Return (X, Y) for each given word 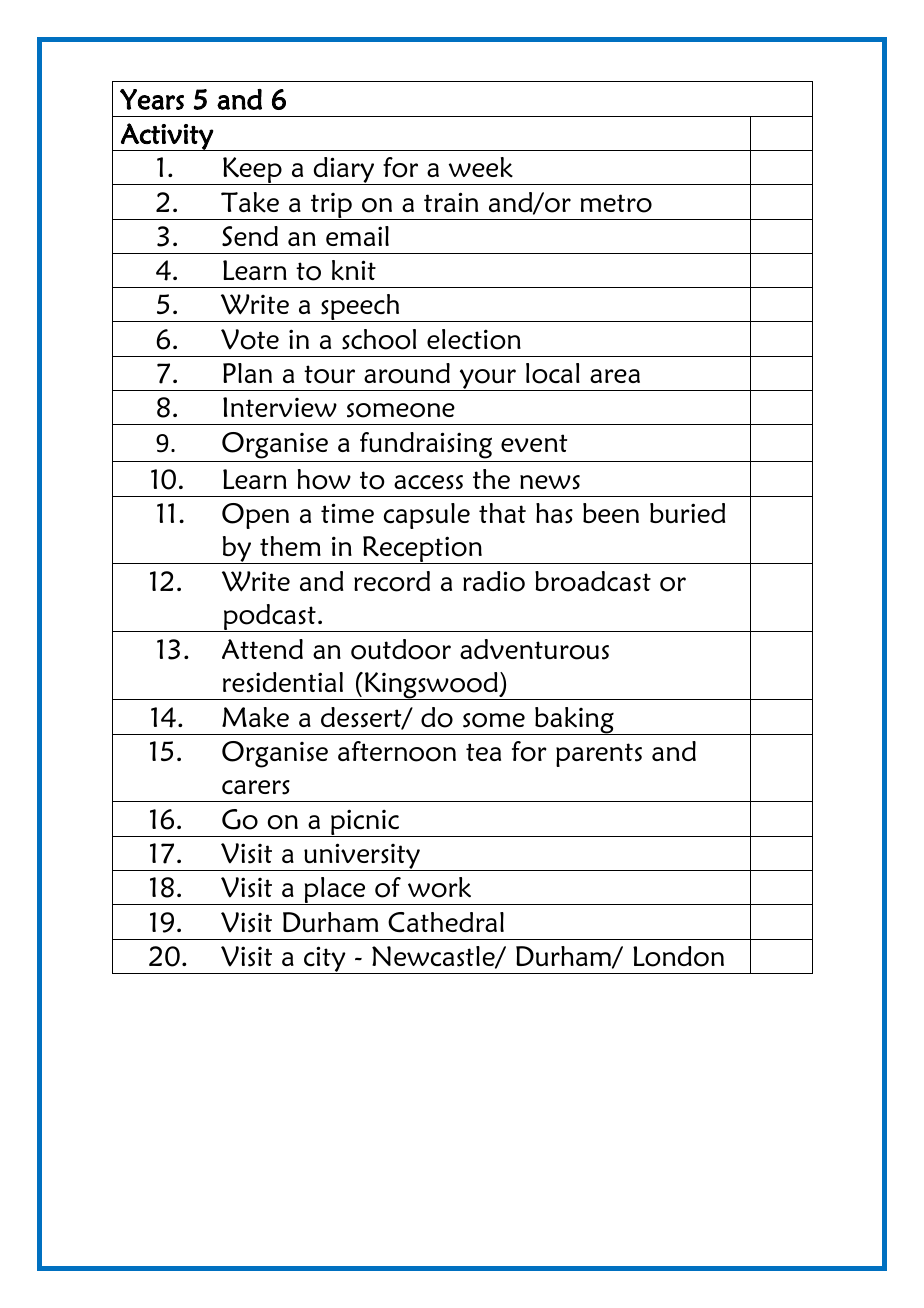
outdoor (401, 649)
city (325, 960)
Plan (247, 373)
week (481, 167)
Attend (262, 649)
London (678, 956)
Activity (167, 137)
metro (616, 203)
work (439, 887)
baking (574, 721)
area (615, 376)
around (407, 373)
